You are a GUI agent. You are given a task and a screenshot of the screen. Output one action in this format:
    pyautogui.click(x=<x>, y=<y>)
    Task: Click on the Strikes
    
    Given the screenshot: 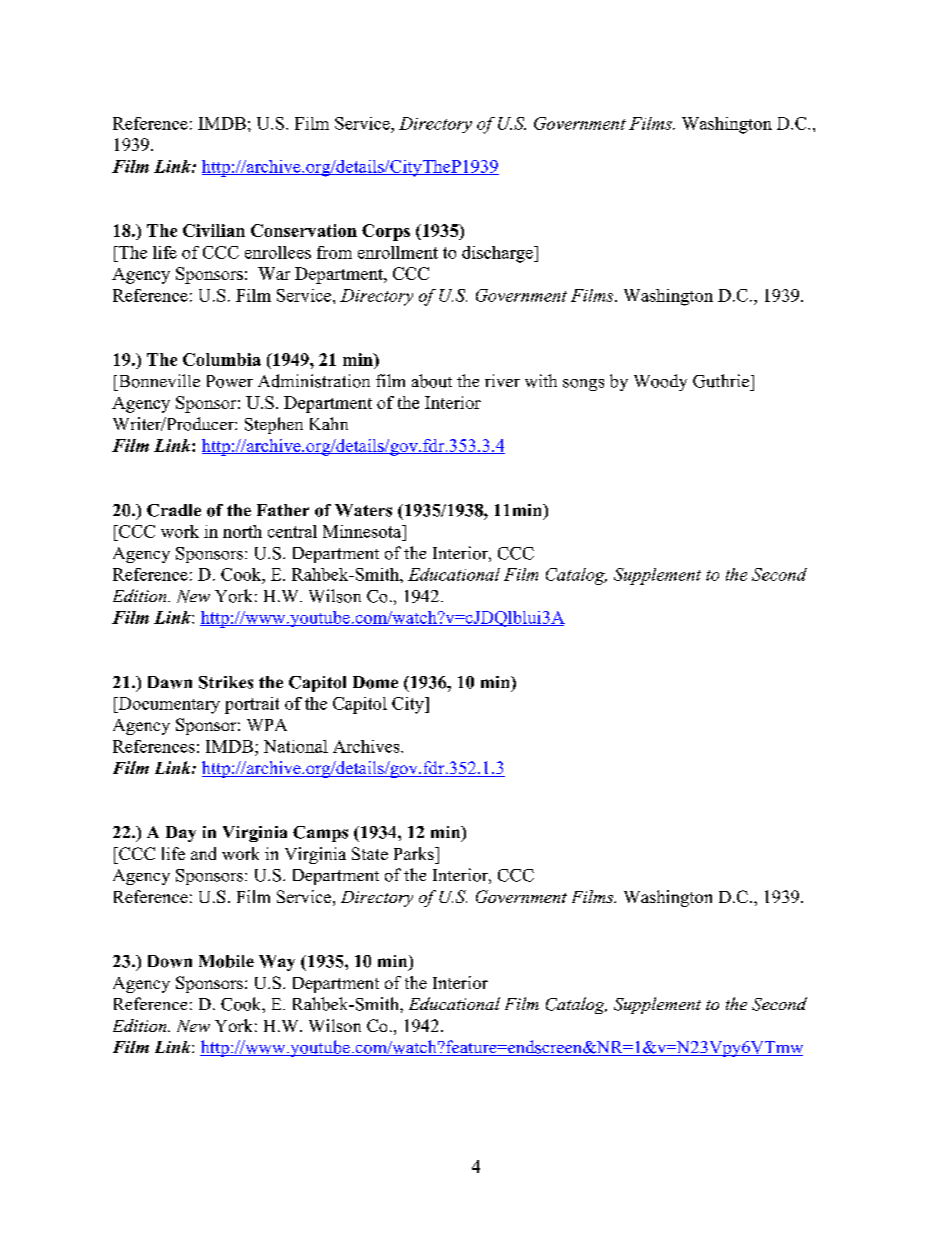 What is the action you would take?
    pyautogui.click(x=226, y=682)
